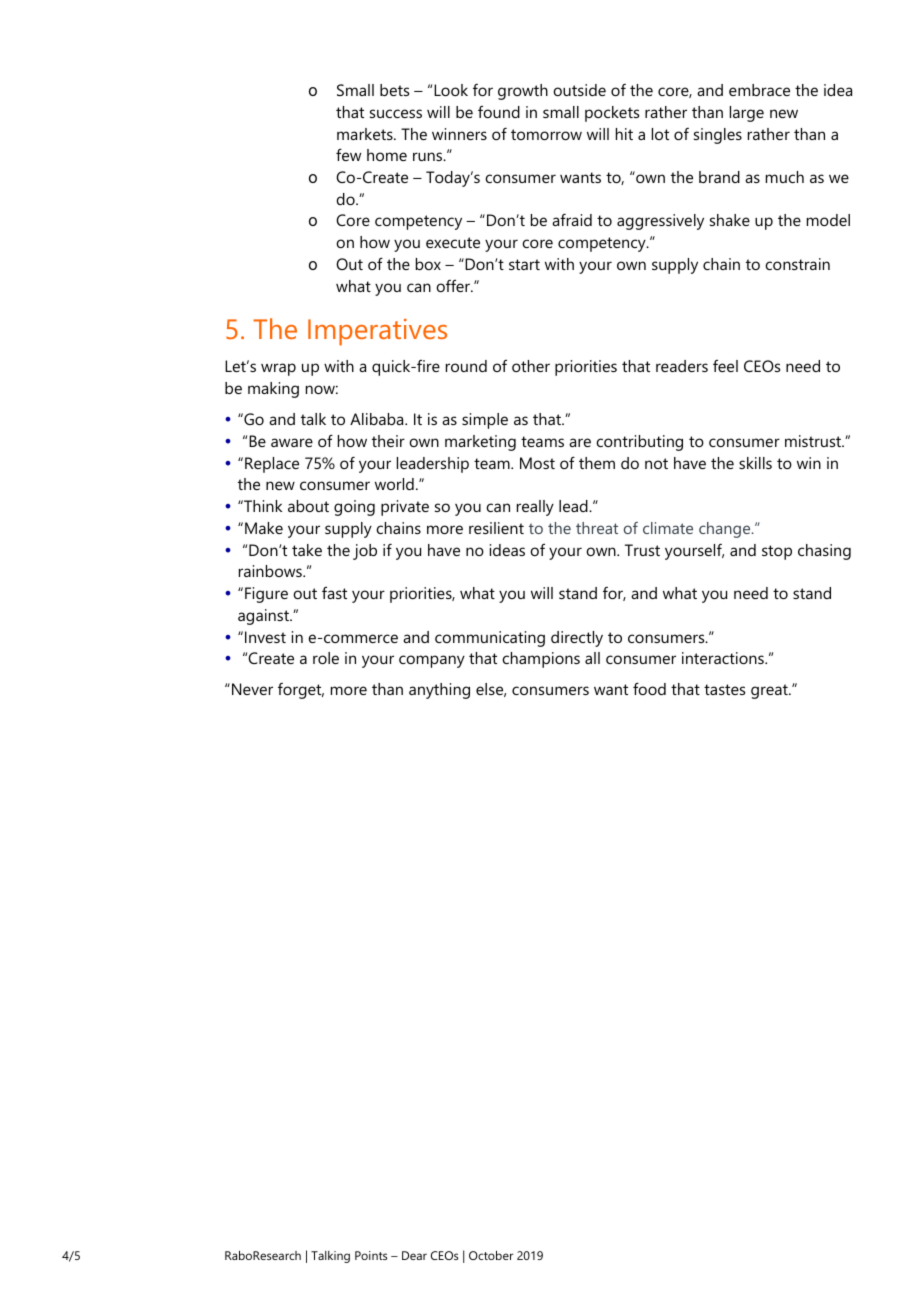  Describe the element at coordinates (371, 1255) in the page. I see `Points` at that location.
